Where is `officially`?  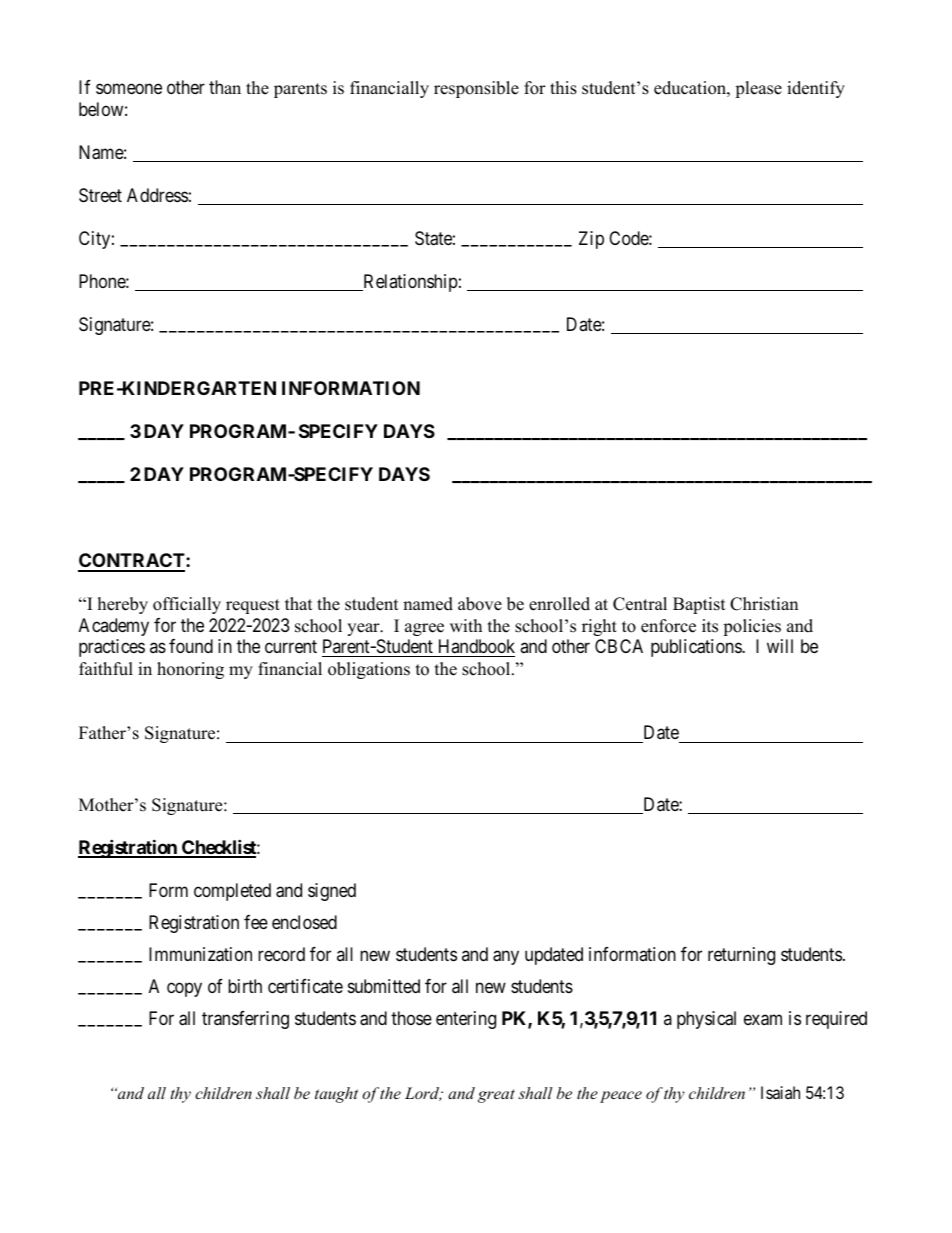 officially is located at coordinates (187, 605).
